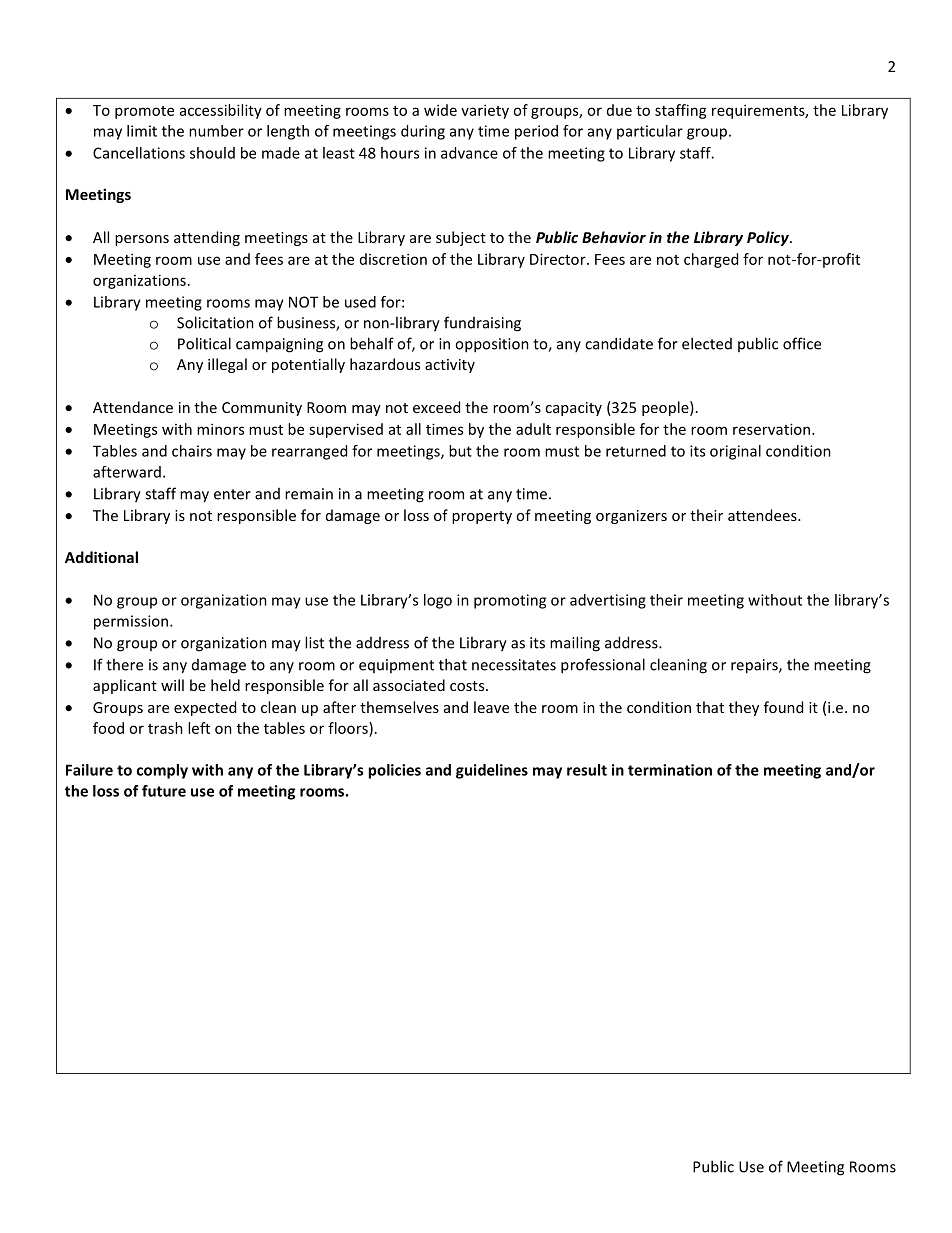 This image has height=1233, width=952. What do you see at coordinates (142, 131) in the image?
I see `limit` at bounding box center [142, 131].
